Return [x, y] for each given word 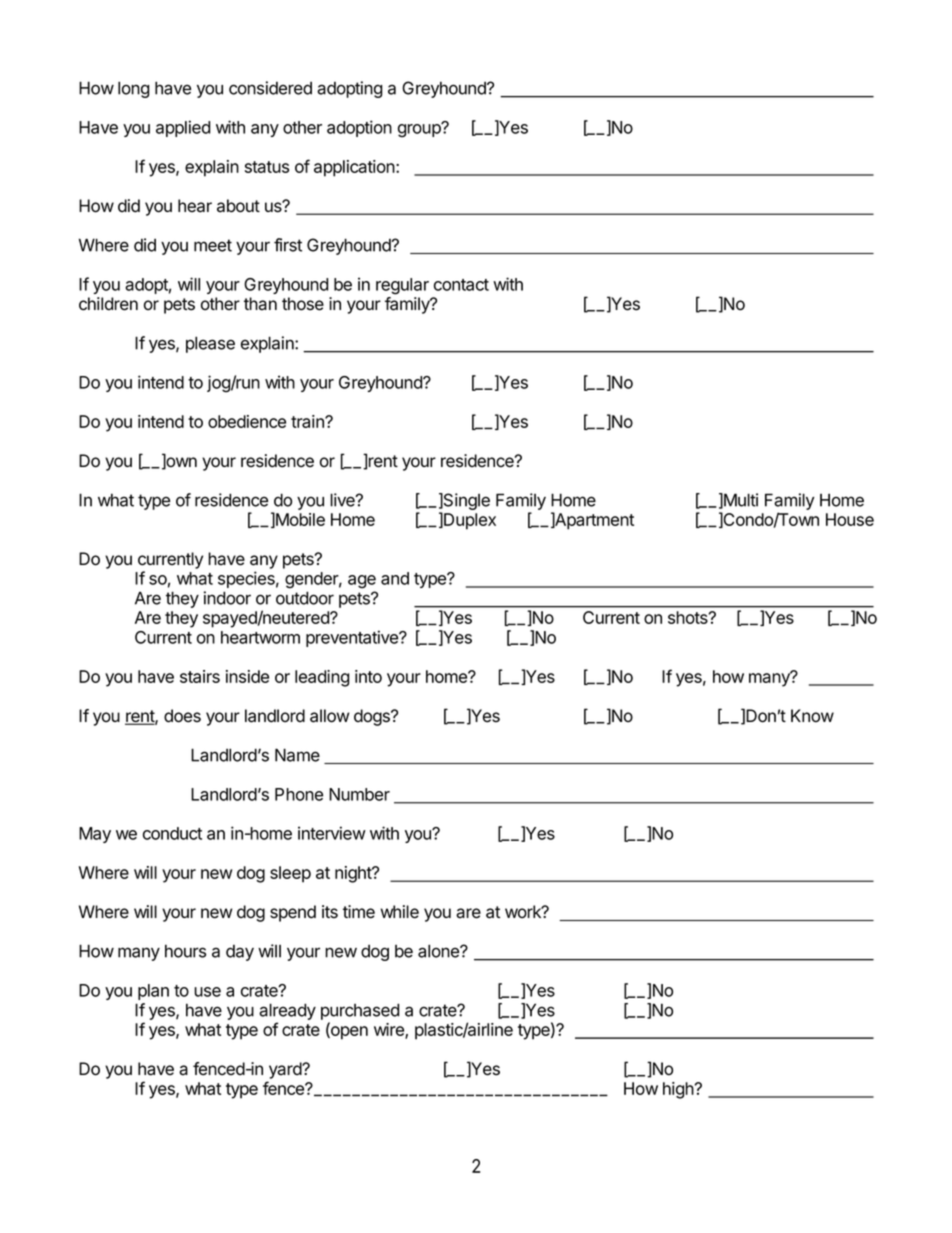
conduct [172, 833]
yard [286, 1070]
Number [359, 794]
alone [439, 951]
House [850, 519]
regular [402, 286]
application [355, 168]
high [679, 1090]
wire [390, 1031]
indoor [227, 598]
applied [183, 128]
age [362, 582]
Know [812, 716]
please [210, 344]
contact [461, 285]
